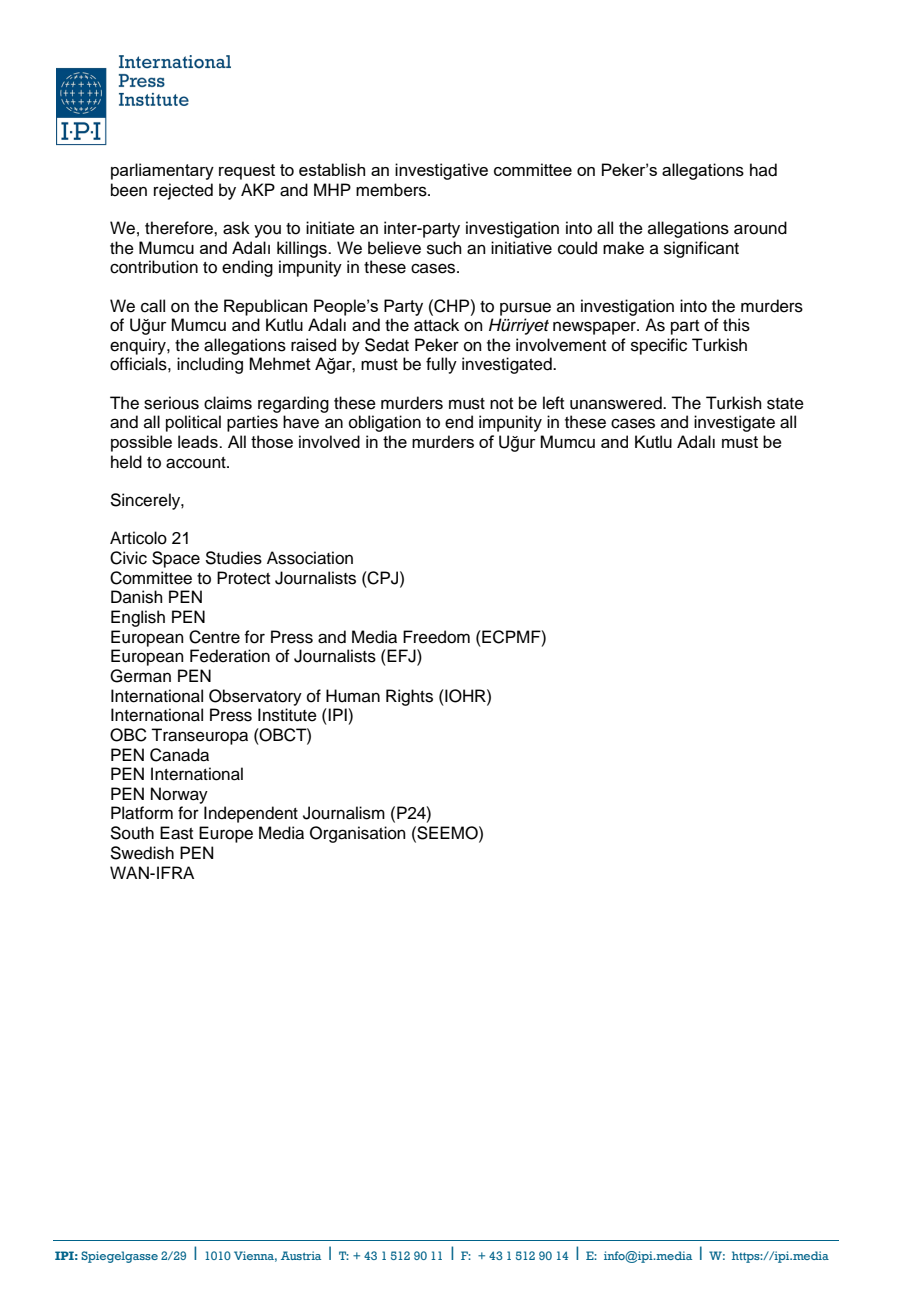 The width and height of the document is (924, 1308). I want to click on Organisation, so click(358, 834).
